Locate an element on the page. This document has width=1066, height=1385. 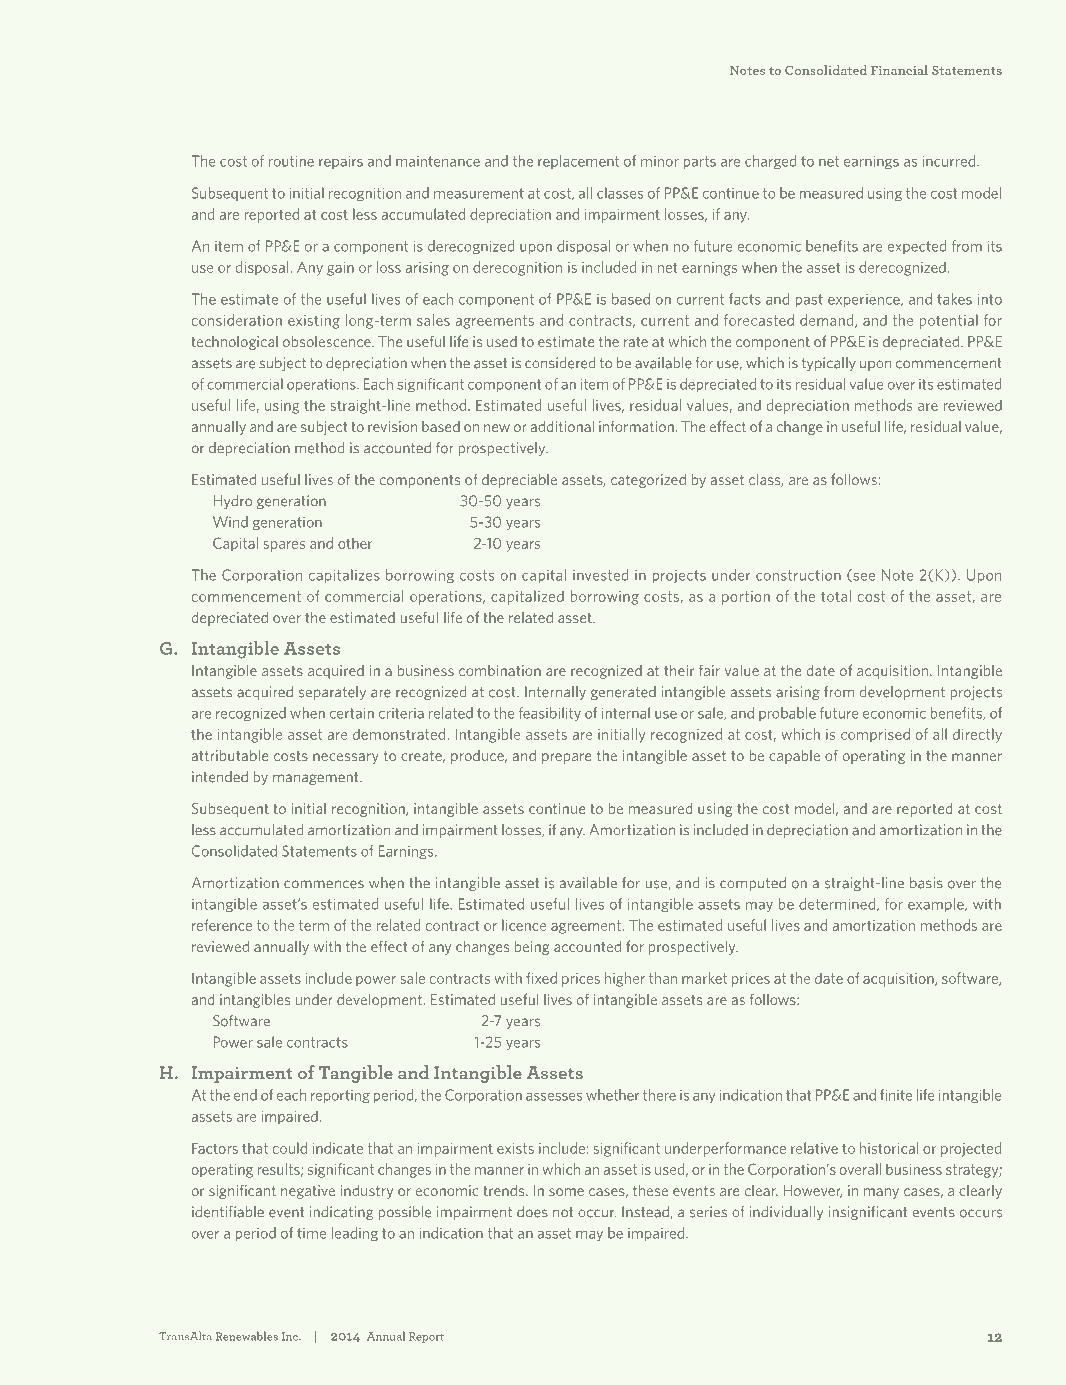
routine is located at coordinates (291, 161).
